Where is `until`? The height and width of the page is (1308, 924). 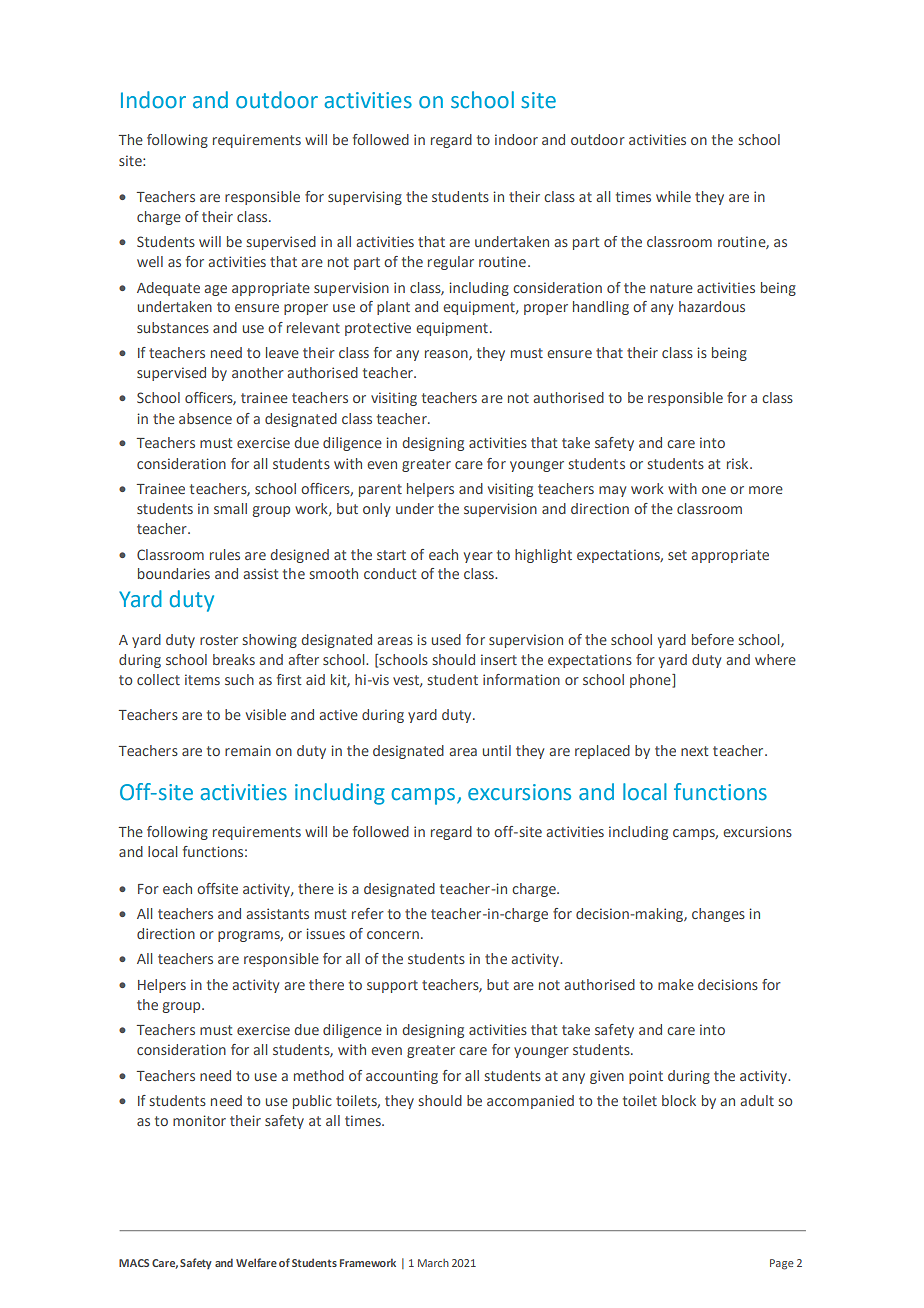
until is located at coordinates (497, 750).
